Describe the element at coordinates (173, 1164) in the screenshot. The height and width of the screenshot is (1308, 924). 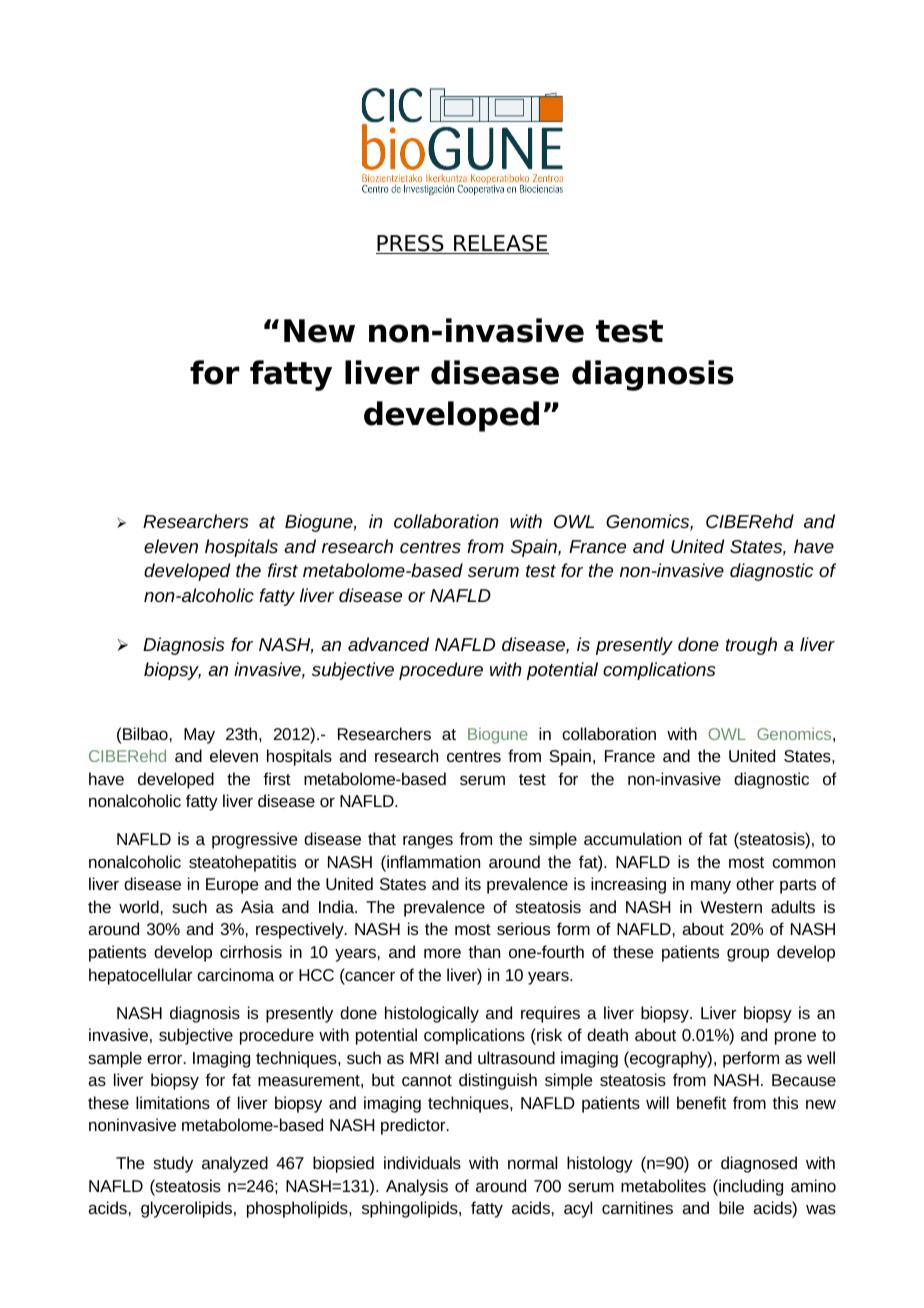
I see `study` at that location.
